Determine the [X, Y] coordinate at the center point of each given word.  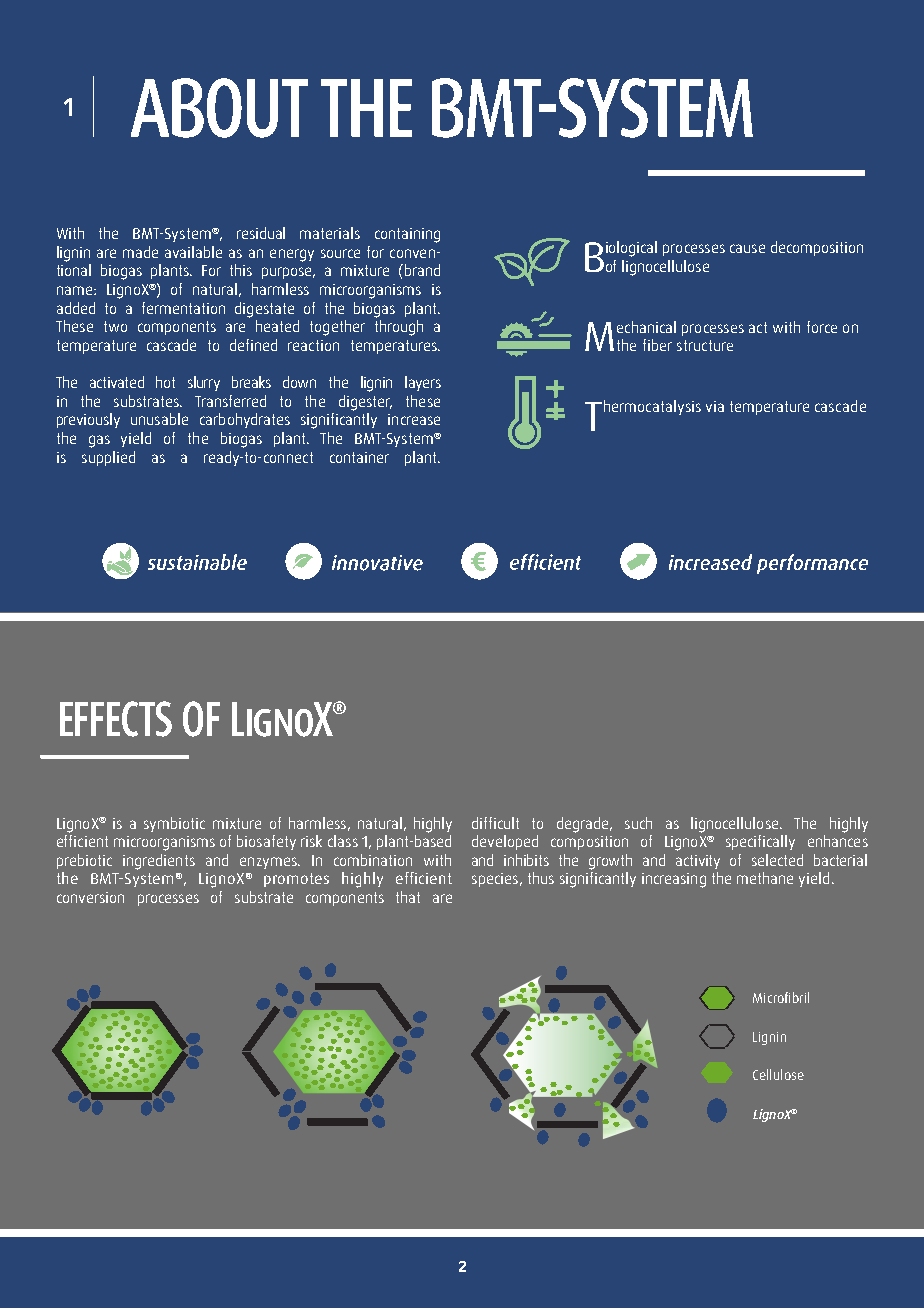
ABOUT [219, 108]
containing [407, 235]
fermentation [183, 308]
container [359, 457]
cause [747, 248]
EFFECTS [116, 719]
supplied [108, 458]
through [399, 328]
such [638, 823]
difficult [495, 823]
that [408, 897]
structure [705, 345]
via [715, 406]
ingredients [159, 862]
